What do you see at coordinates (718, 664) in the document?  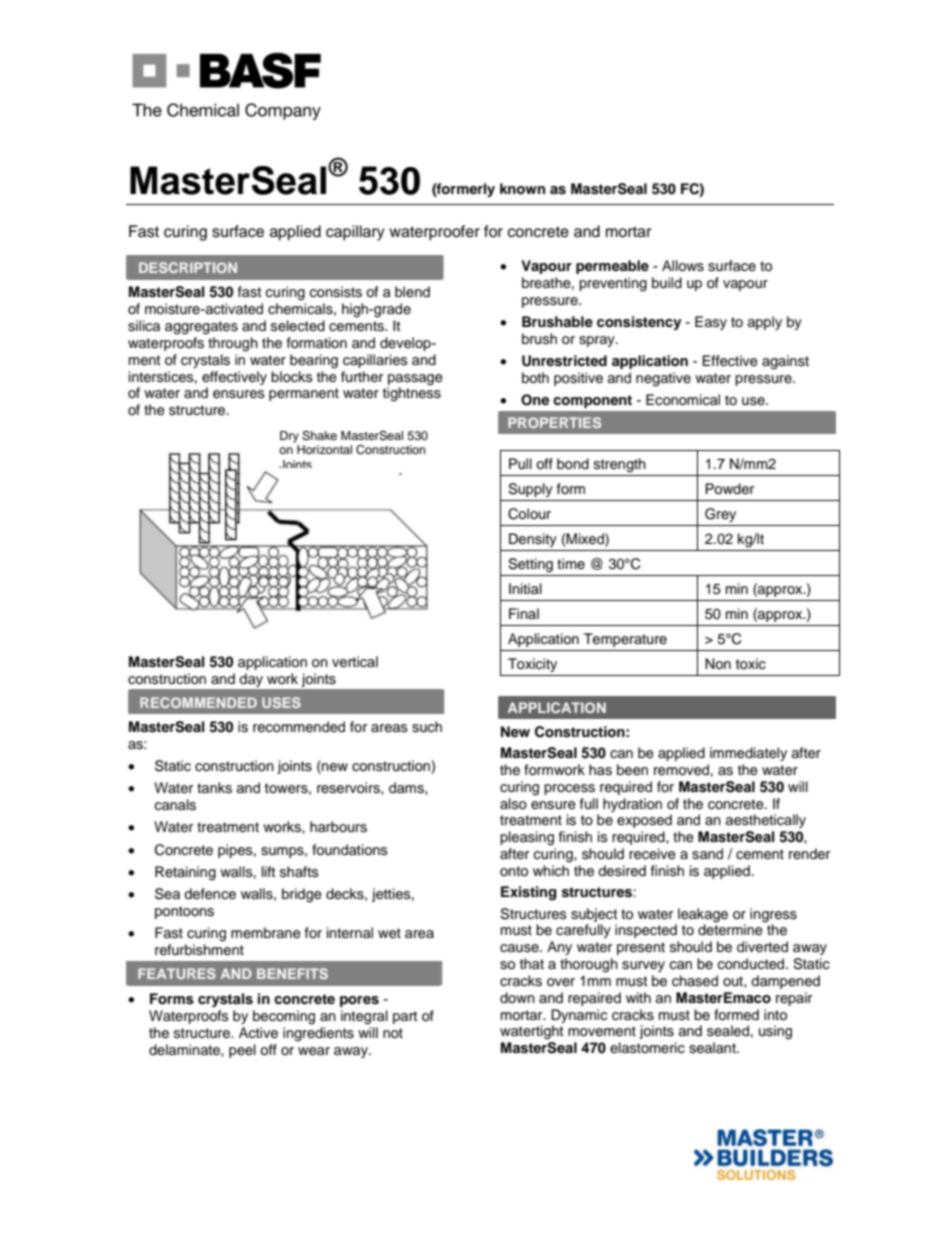 I see `Non` at bounding box center [718, 664].
